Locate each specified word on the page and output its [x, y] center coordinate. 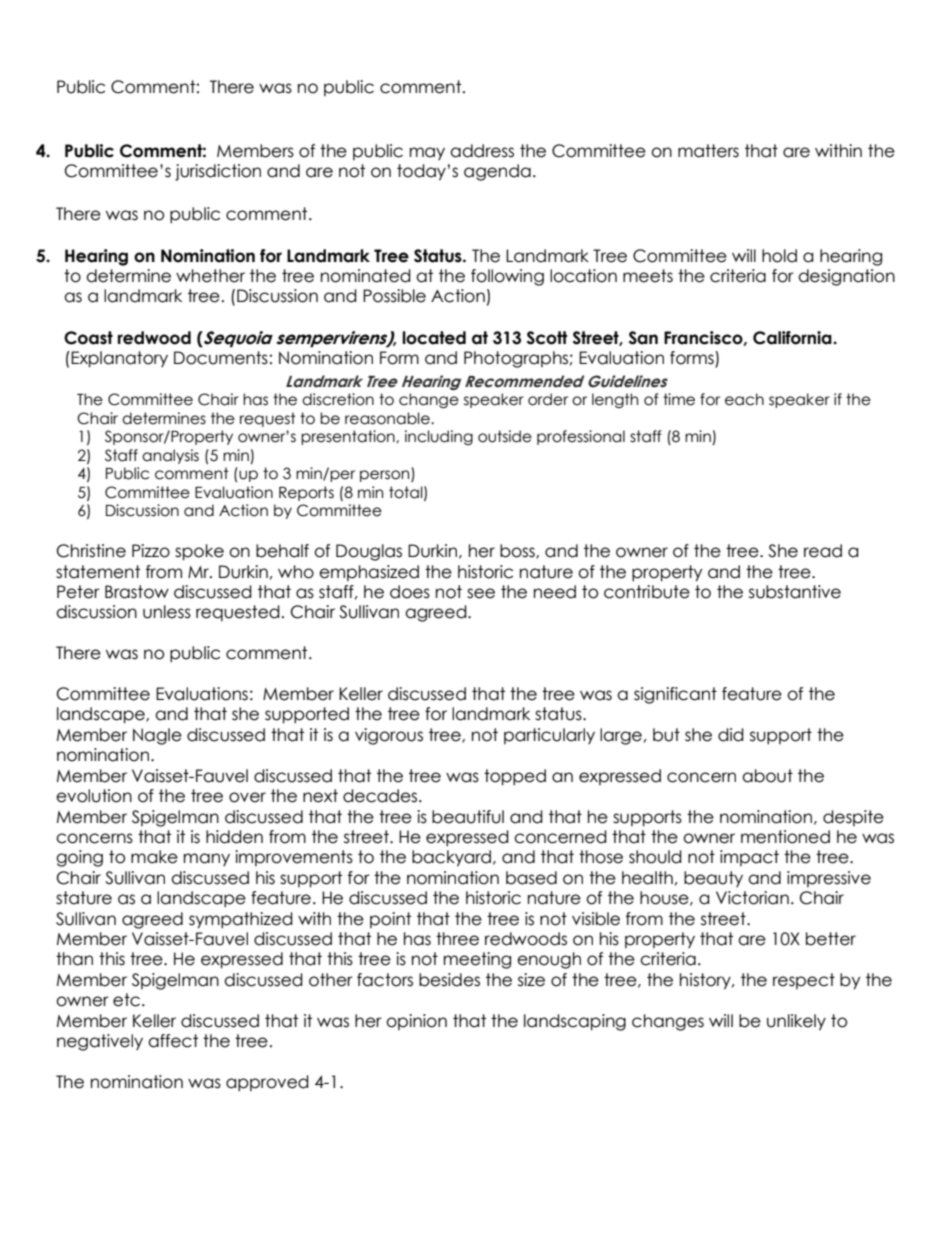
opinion [416, 1022]
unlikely [796, 1022]
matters [708, 151]
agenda [497, 172]
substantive [795, 592]
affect [173, 1041]
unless [167, 612]
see [481, 593]
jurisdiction [218, 172]
